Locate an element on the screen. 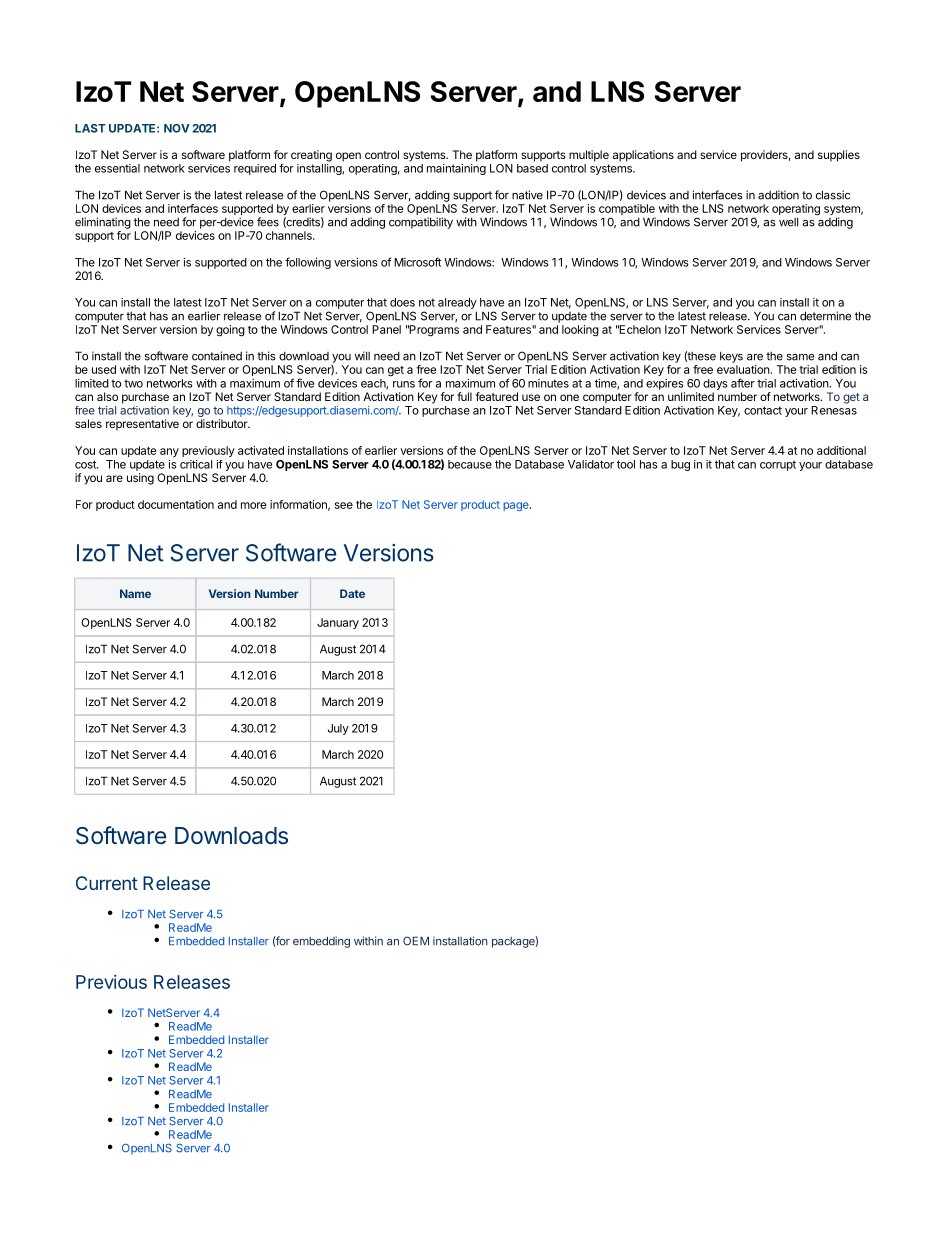 This screenshot has height=1233, width=952. maintaining is located at coordinates (456, 169).
